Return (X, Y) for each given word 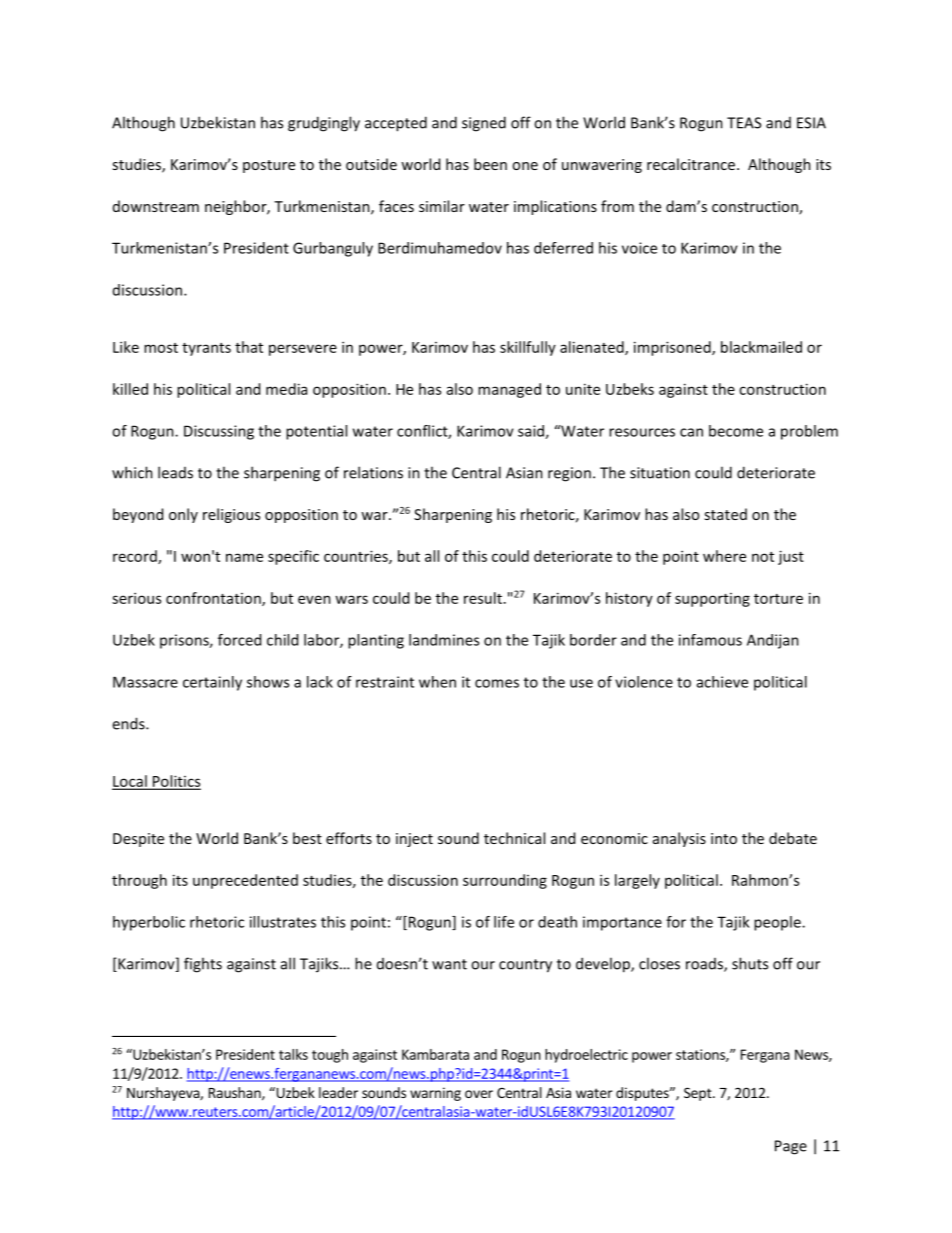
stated (725, 514)
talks (293, 1054)
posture (269, 166)
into (724, 838)
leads (175, 472)
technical (514, 838)
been (490, 164)
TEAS (744, 123)
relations (373, 472)
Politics (176, 782)
